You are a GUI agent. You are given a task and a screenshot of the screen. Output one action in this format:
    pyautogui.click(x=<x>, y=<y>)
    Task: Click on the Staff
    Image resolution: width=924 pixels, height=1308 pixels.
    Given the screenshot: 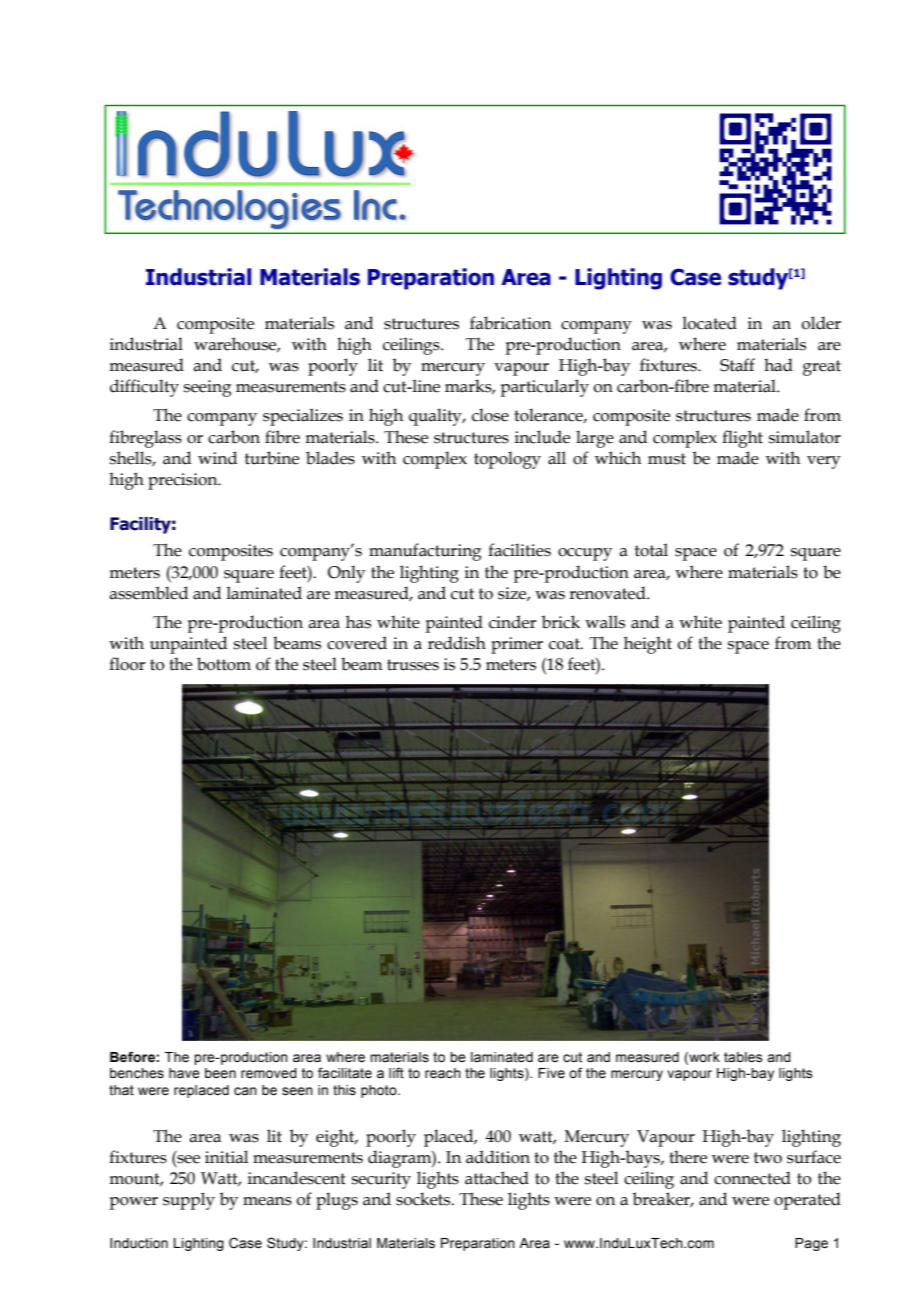 What is the action you would take?
    pyautogui.click(x=737, y=365)
